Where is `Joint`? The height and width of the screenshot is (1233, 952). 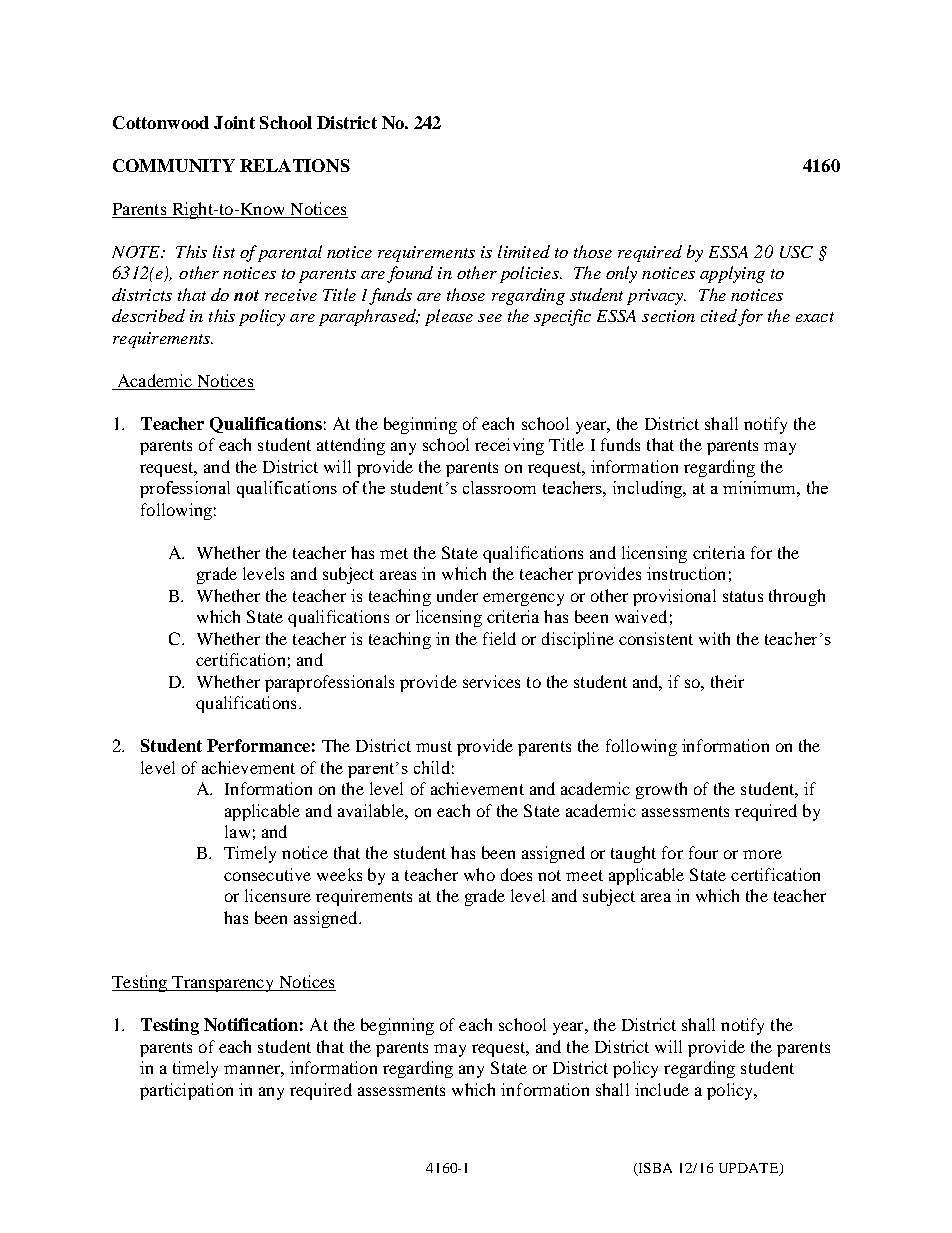 Joint is located at coordinates (234, 122).
